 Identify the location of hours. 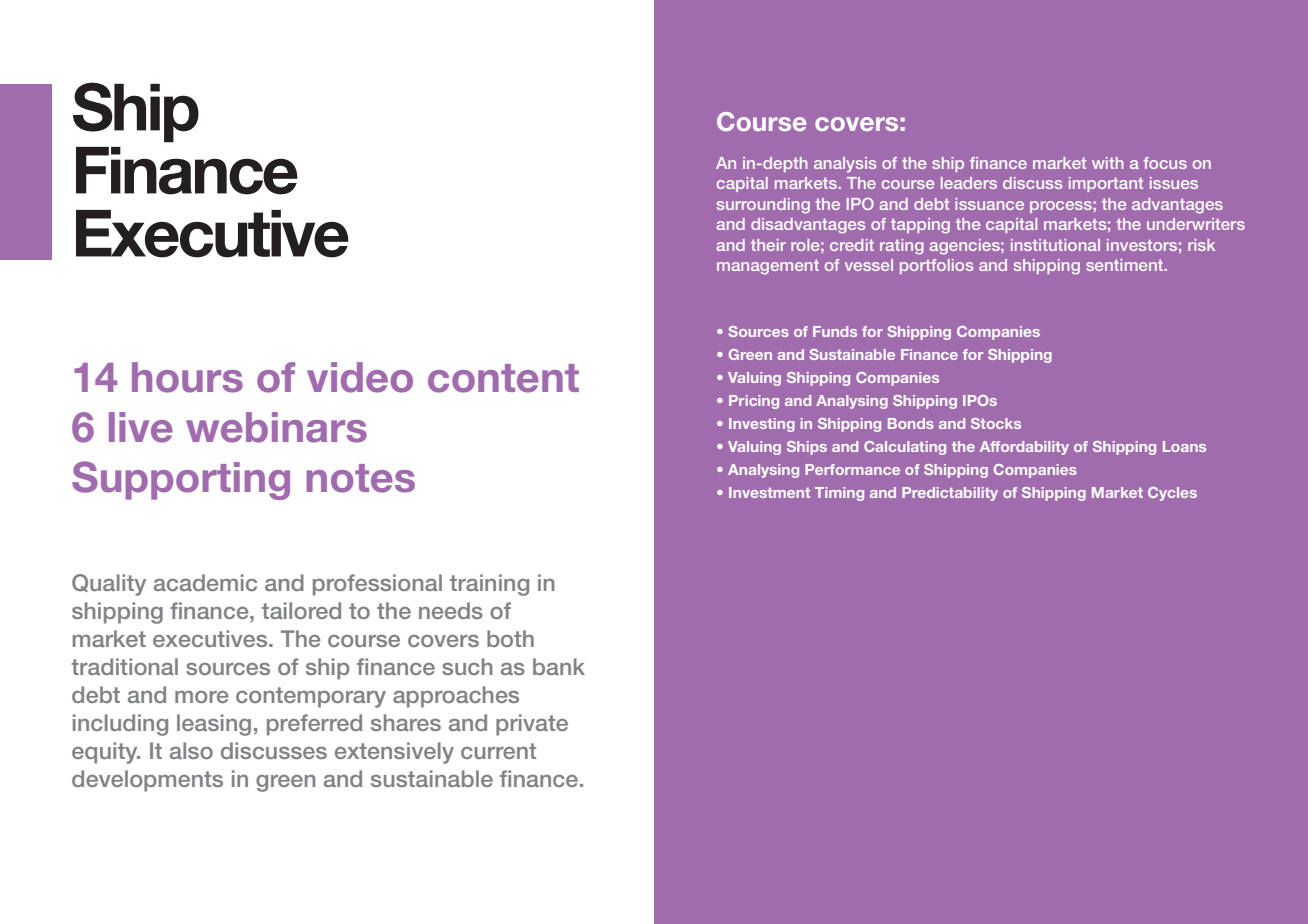
(187, 377).
